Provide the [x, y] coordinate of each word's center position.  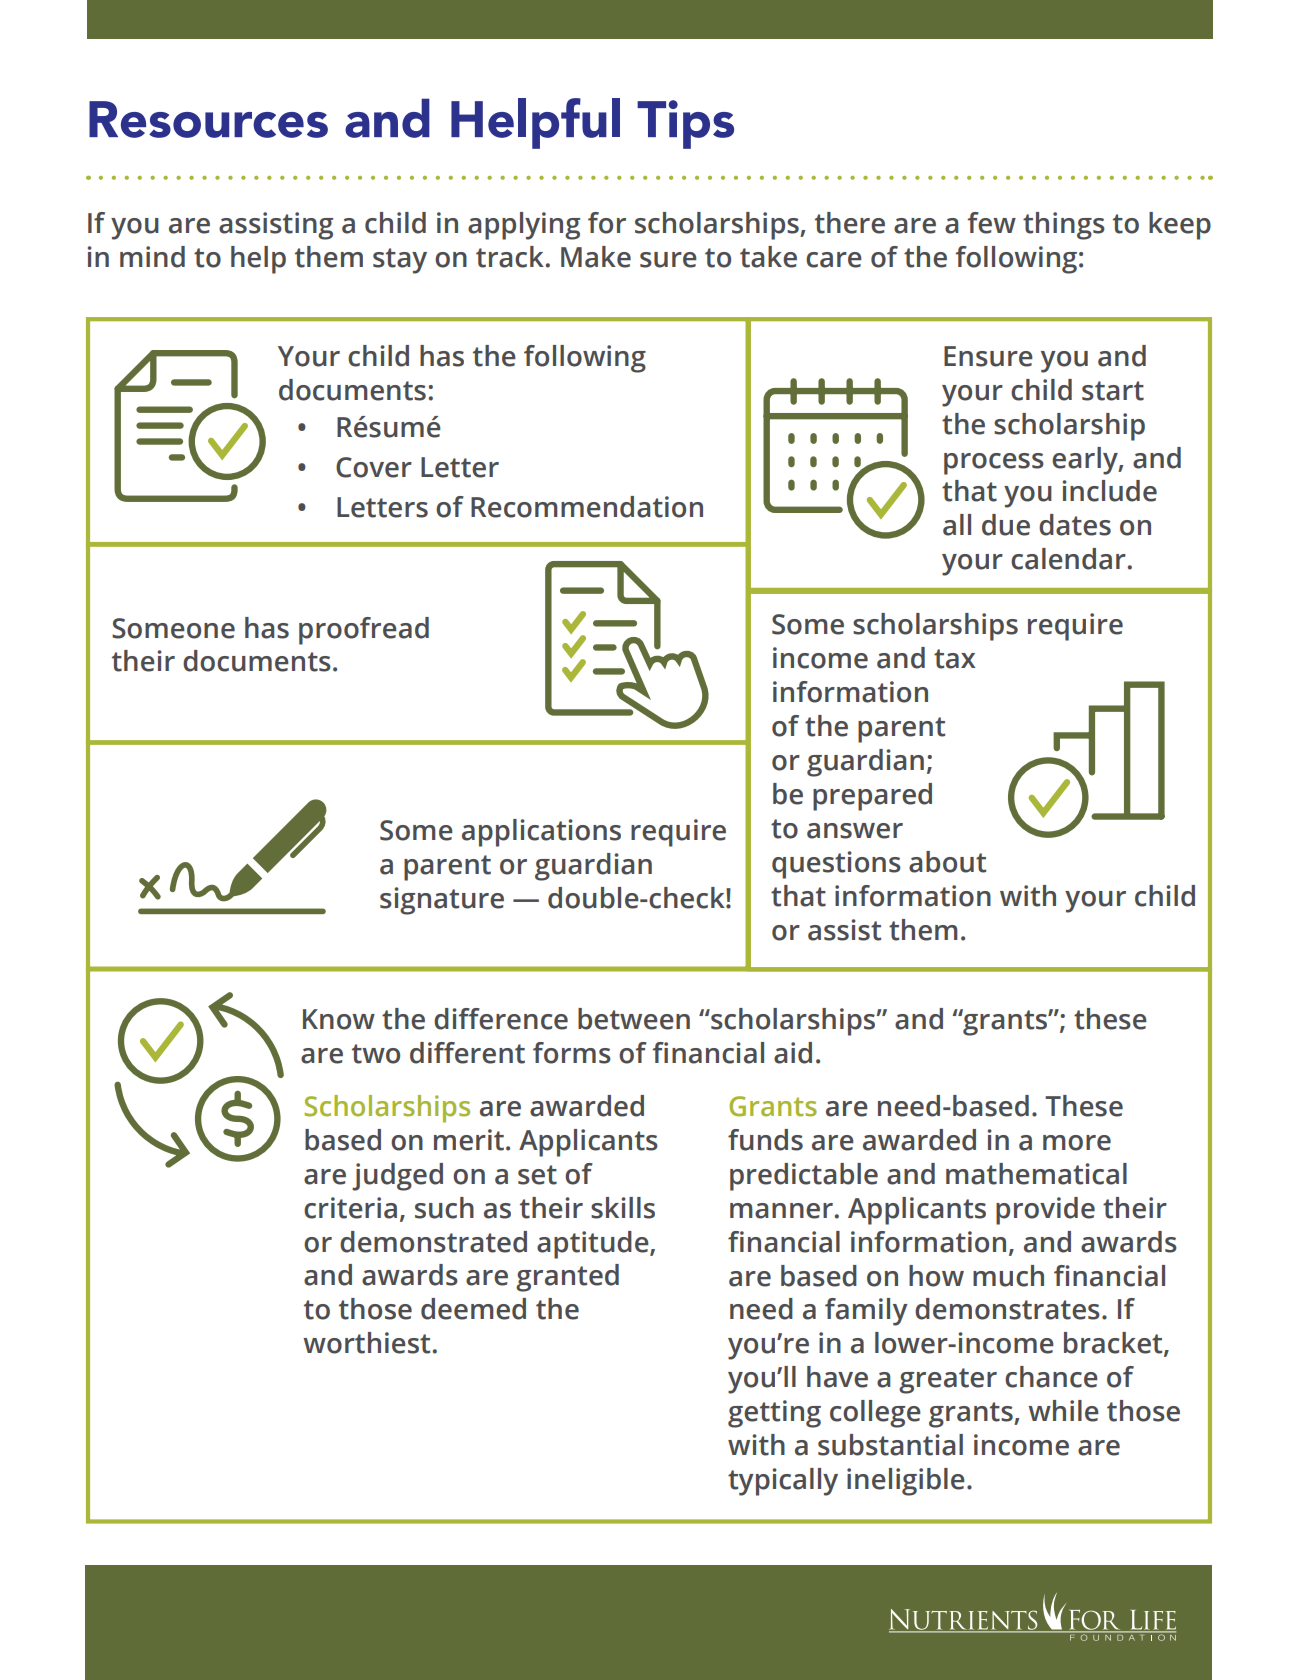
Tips [685, 124]
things [1064, 226]
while [1063, 1411]
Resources [208, 119]
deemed [473, 1309]
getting [774, 1414]
